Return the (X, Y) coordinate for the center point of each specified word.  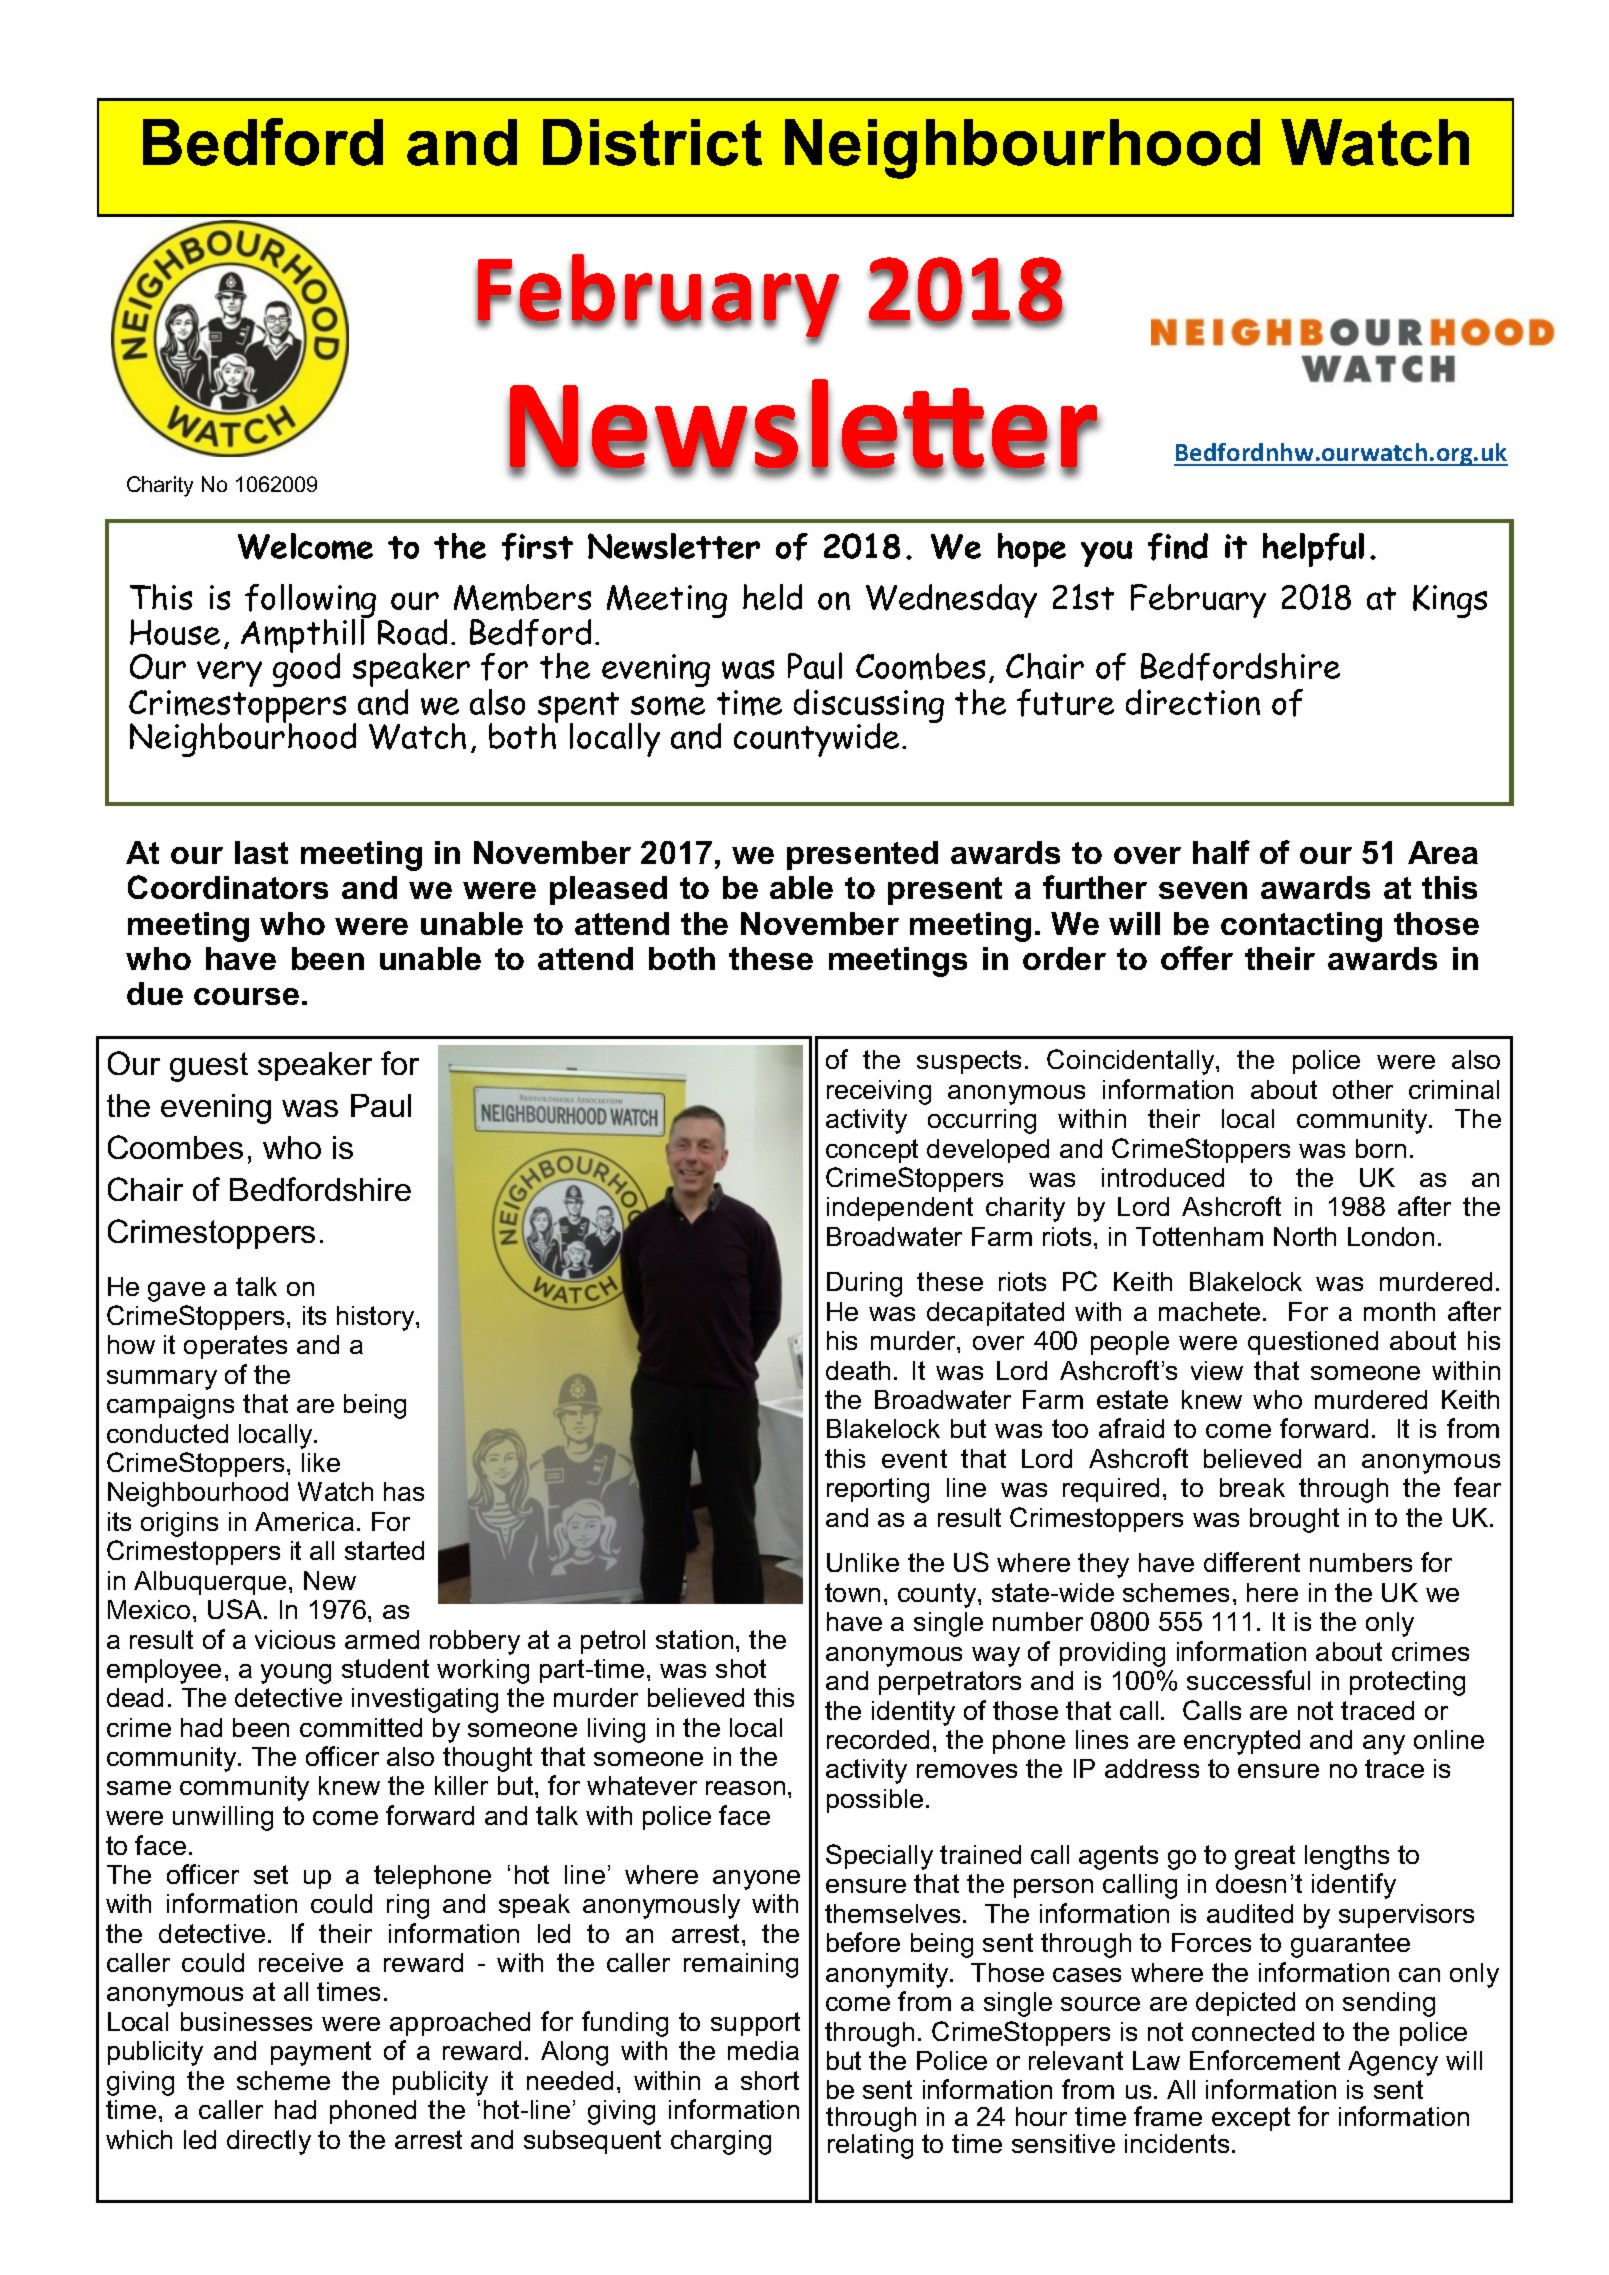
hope (1032, 550)
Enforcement (1265, 2060)
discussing (869, 707)
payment (321, 2053)
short (770, 2080)
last (261, 852)
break (1252, 1487)
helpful (1313, 550)
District (652, 142)
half (1221, 852)
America (304, 1521)
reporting (878, 1490)
